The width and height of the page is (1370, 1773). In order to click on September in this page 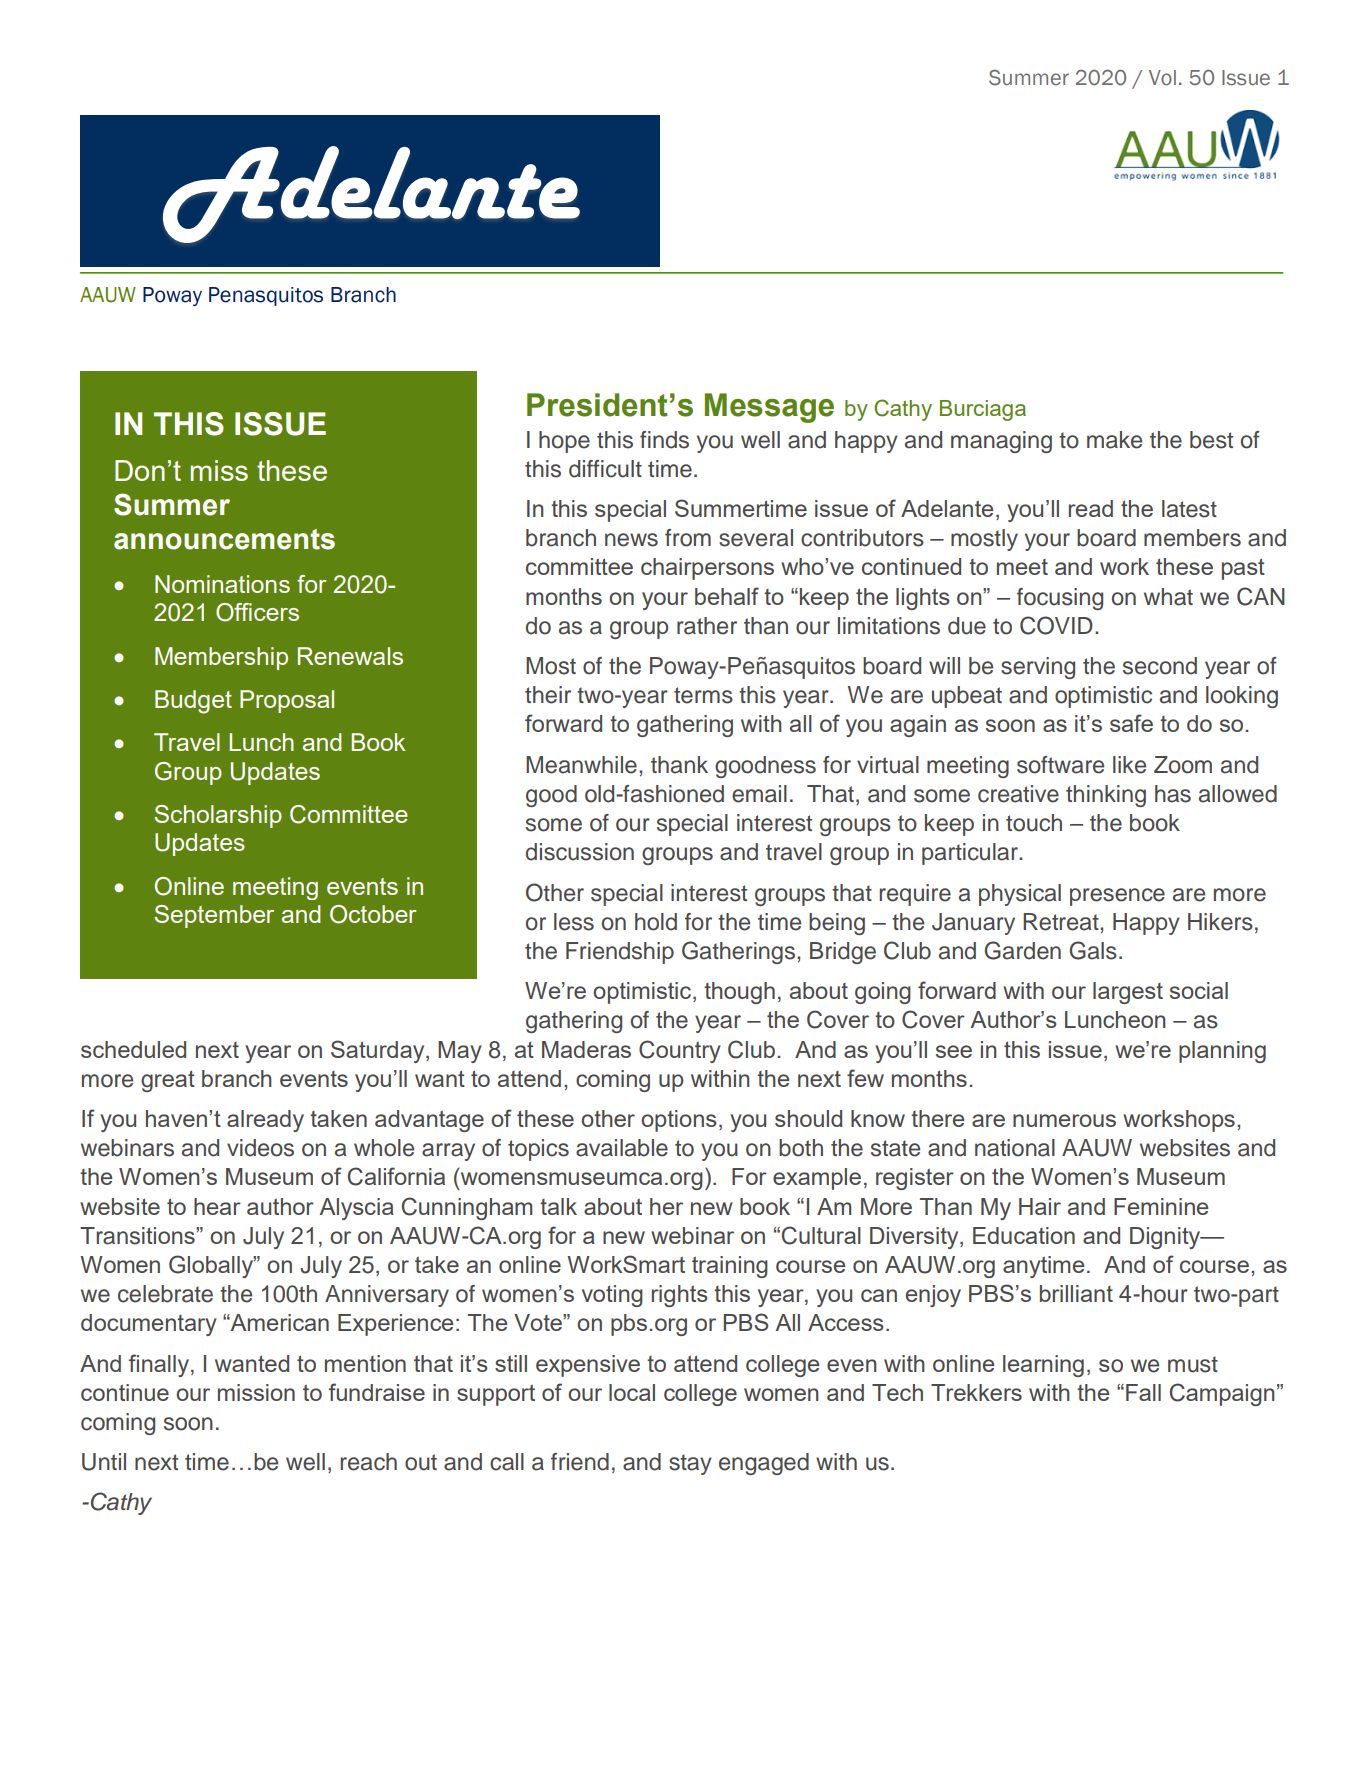, I will do `click(214, 916)`.
